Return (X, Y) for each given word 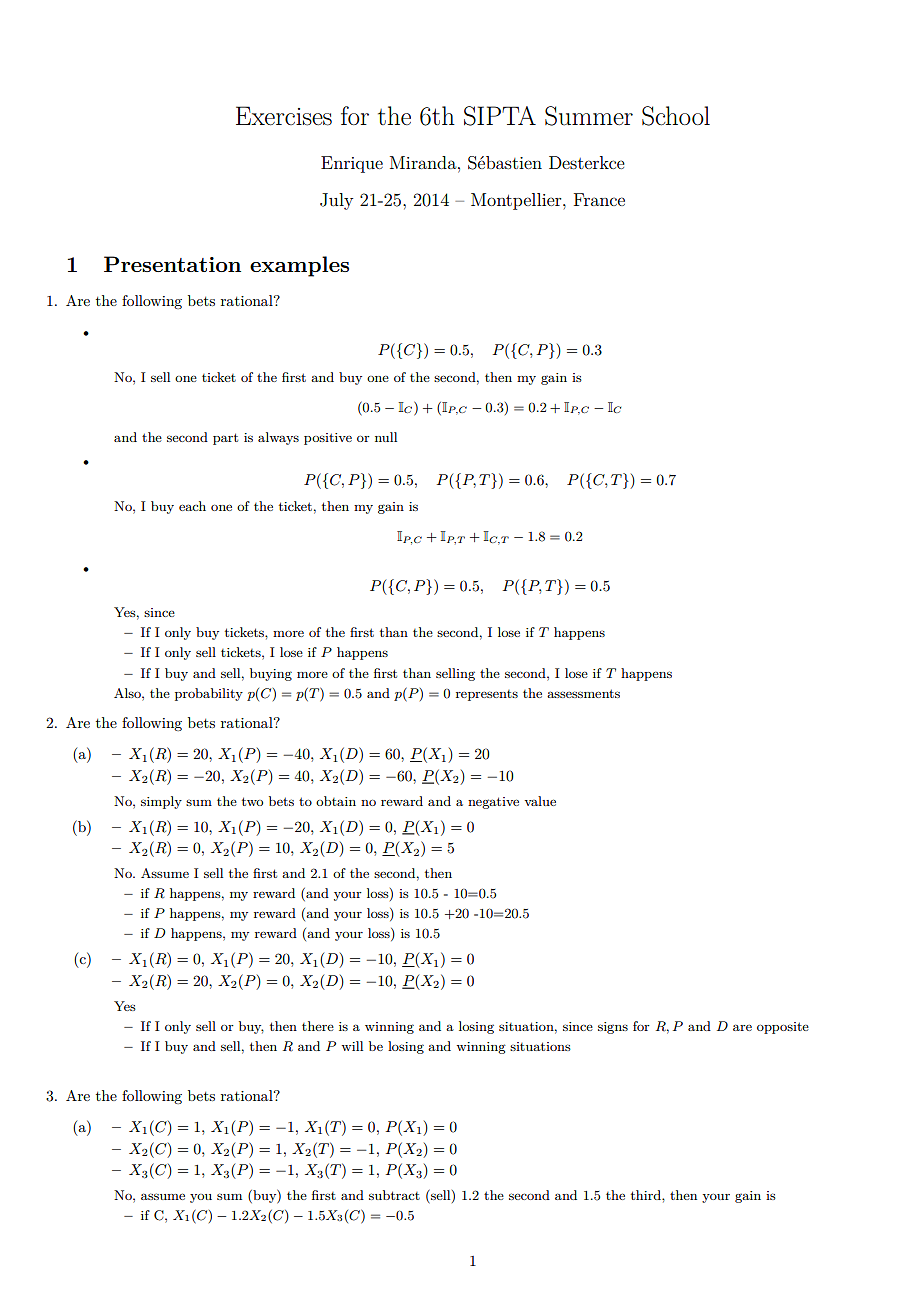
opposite (783, 1028)
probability (209, 694)
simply (161, 802)
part (225, 439)
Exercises (284, 116)
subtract (394, 1195)
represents (487, 695)
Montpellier (517, 201)
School (676, 116)
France (599, 199)
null (386, 437)
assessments (583, 693)
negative (493, 803)
